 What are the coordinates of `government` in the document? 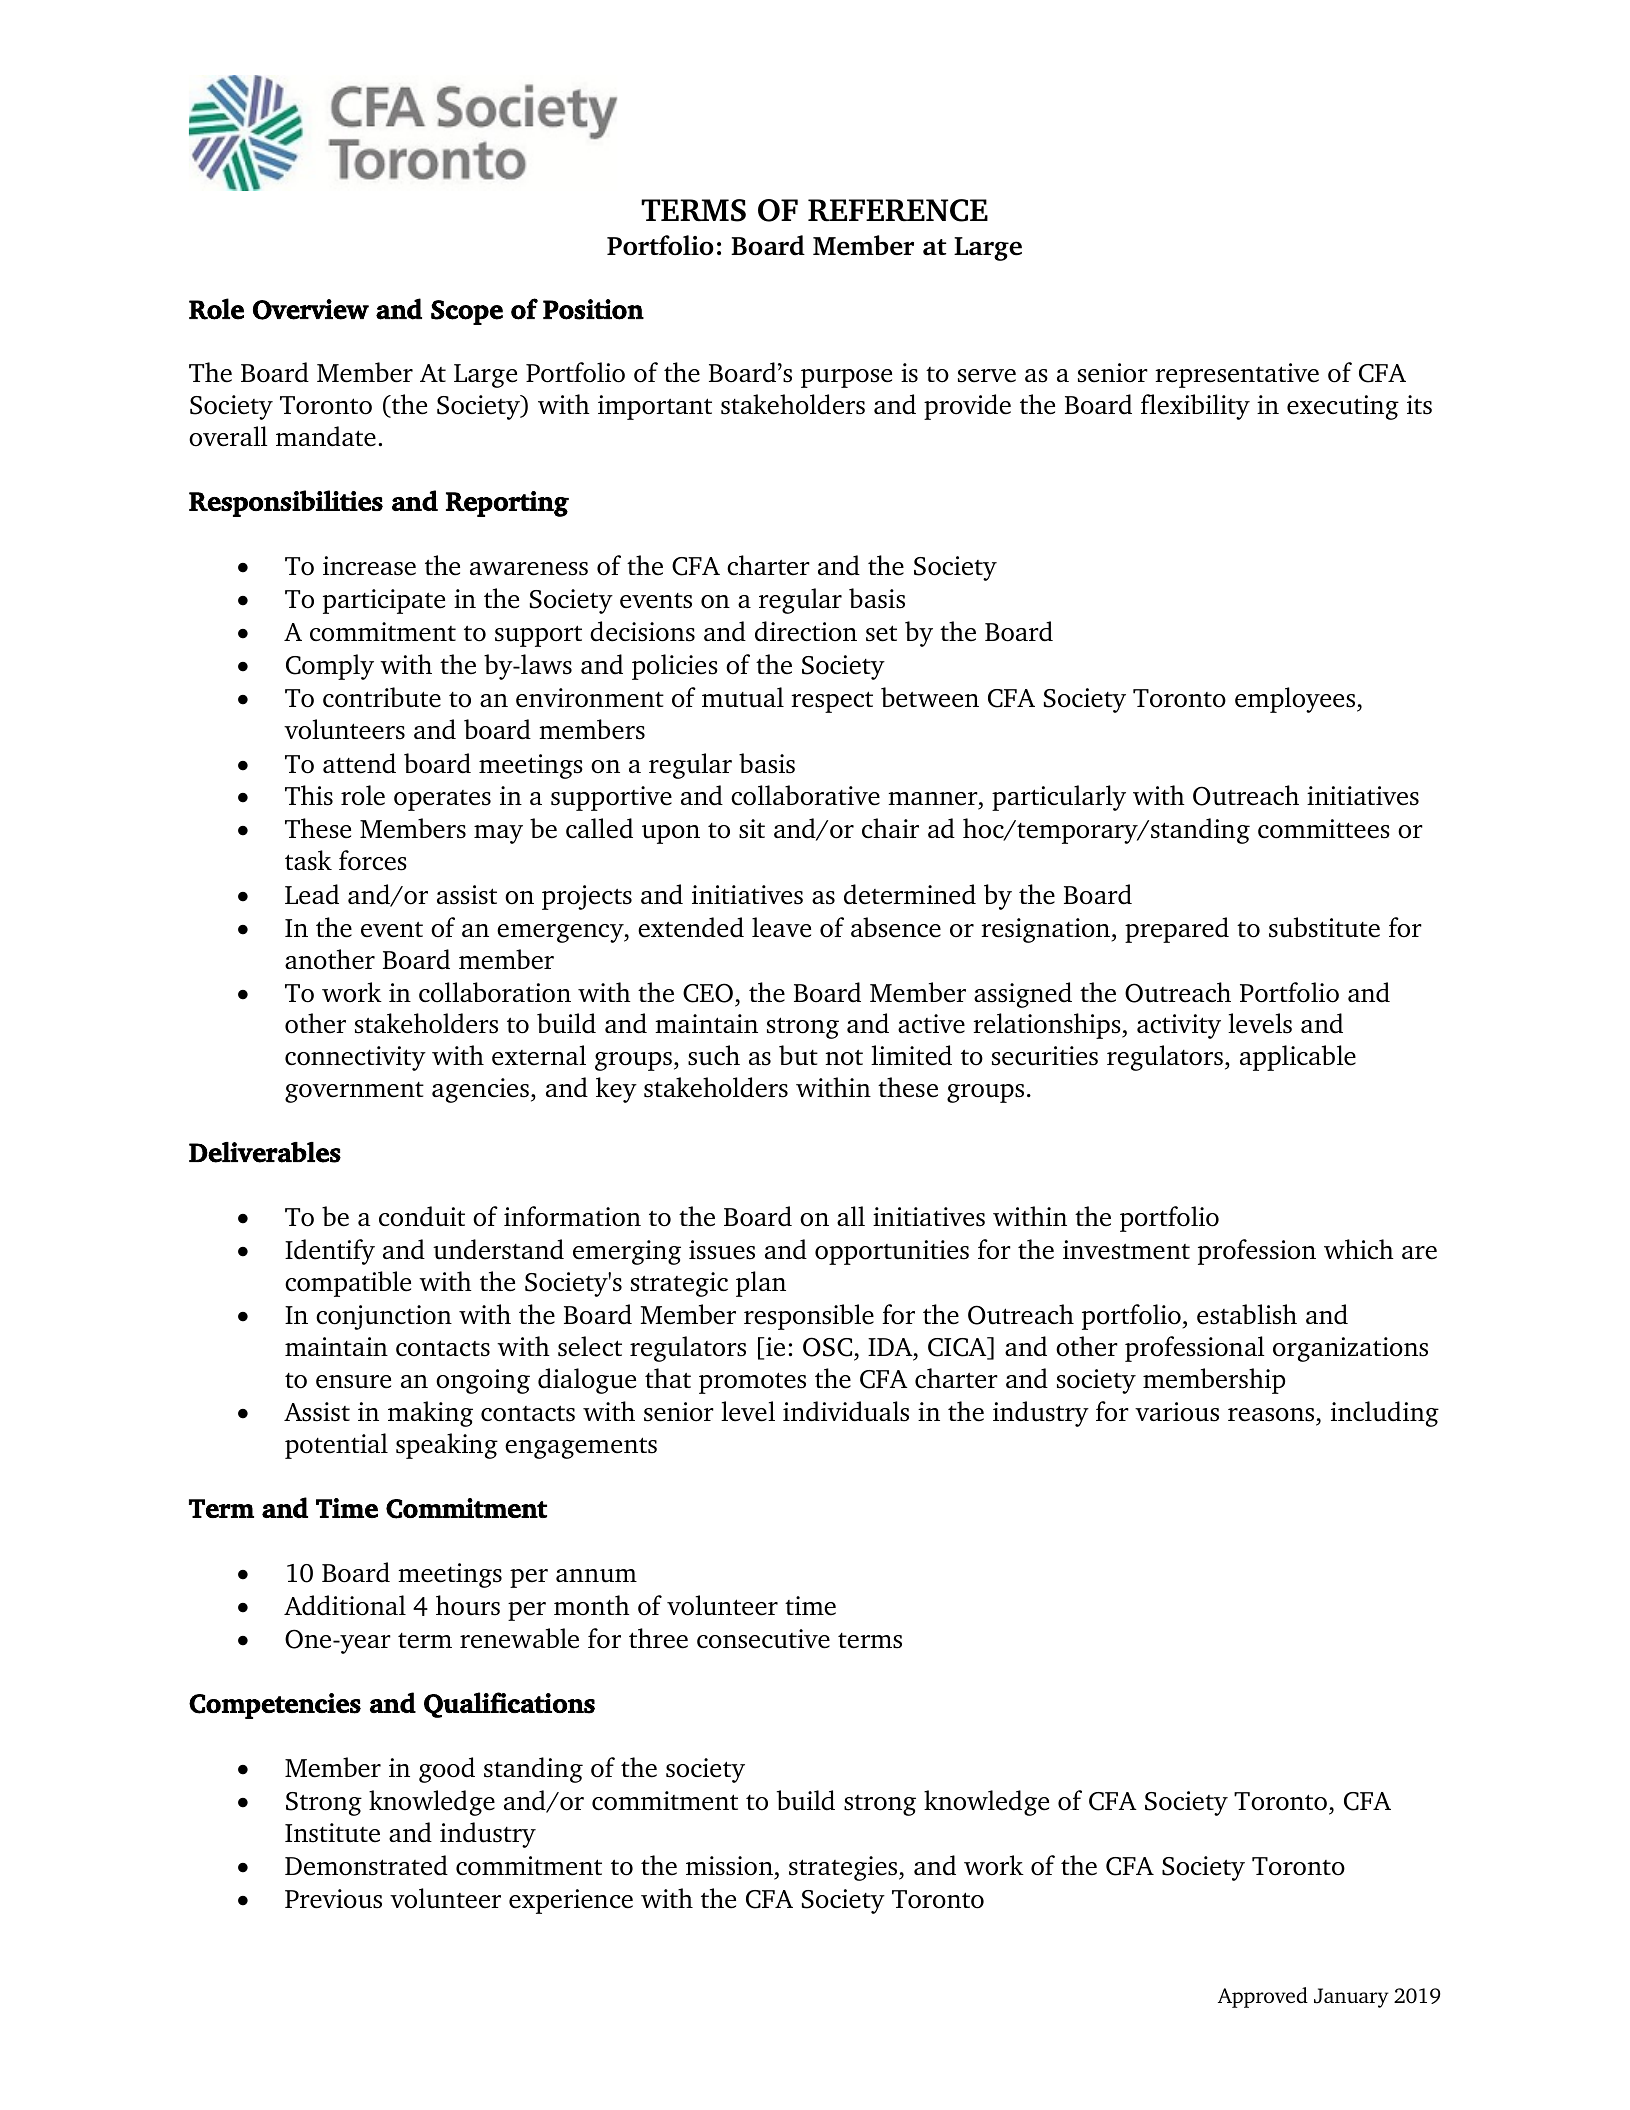 It's located at (354, 1092).
